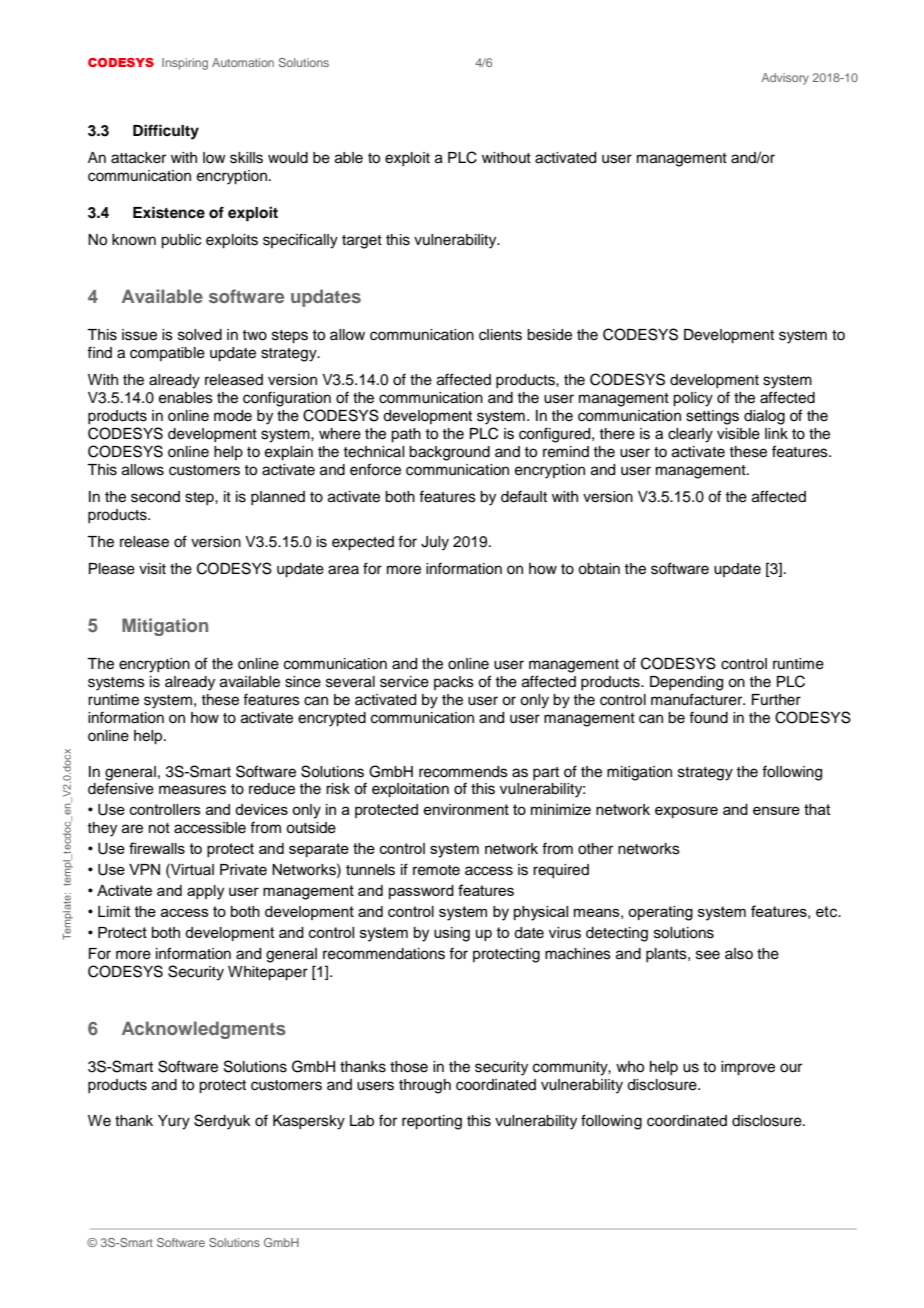 This screenshot has height=1308, width=924. What do you see at coordinates (185, 64) in the screenshot?
I see `Inspiring` at bounding box center [185, 64].
